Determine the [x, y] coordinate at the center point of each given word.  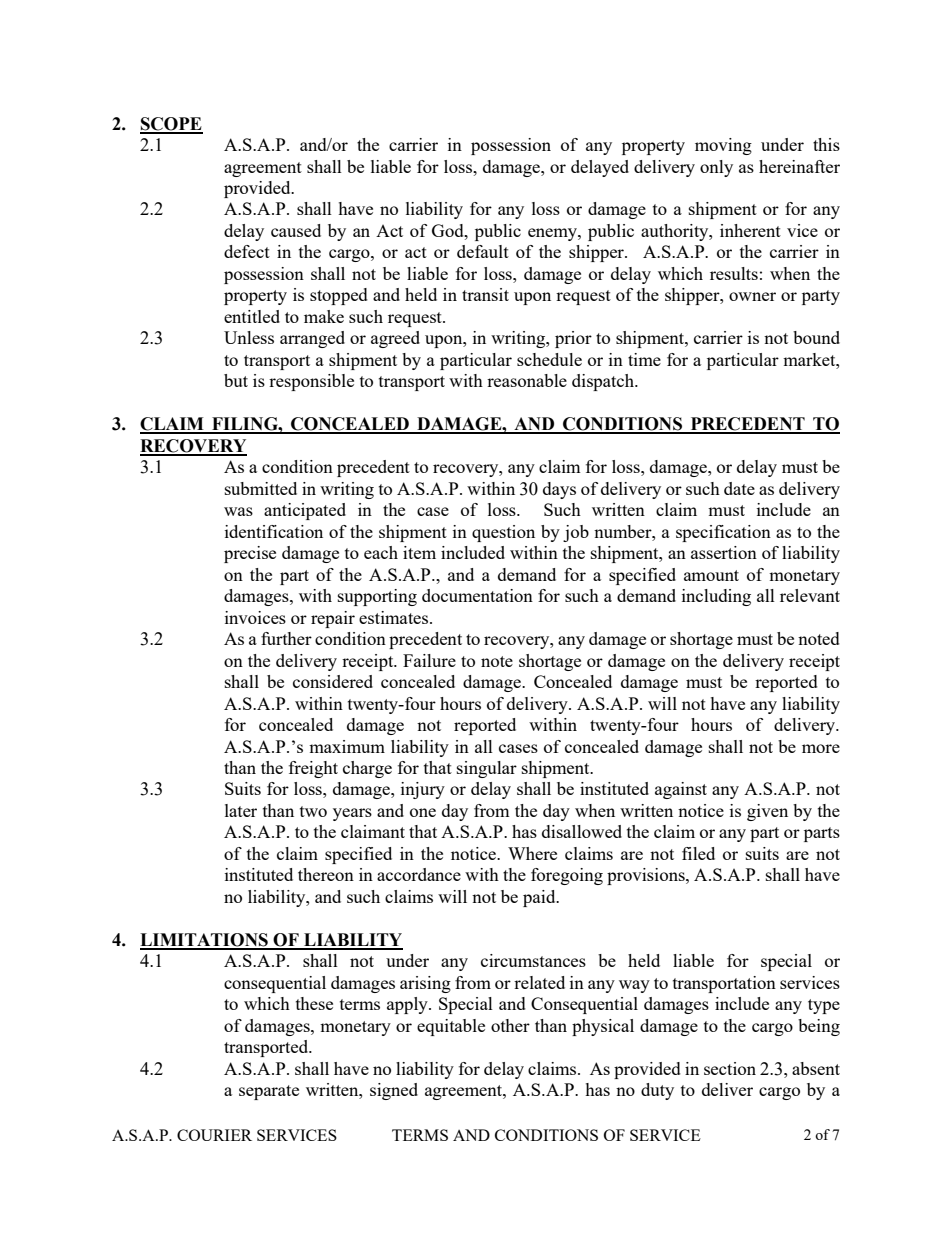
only [716, 168]
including [716, 597]
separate [269, 1092]
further [286, 638]
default [483, 251]
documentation [477, 595]
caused [296, 230]
